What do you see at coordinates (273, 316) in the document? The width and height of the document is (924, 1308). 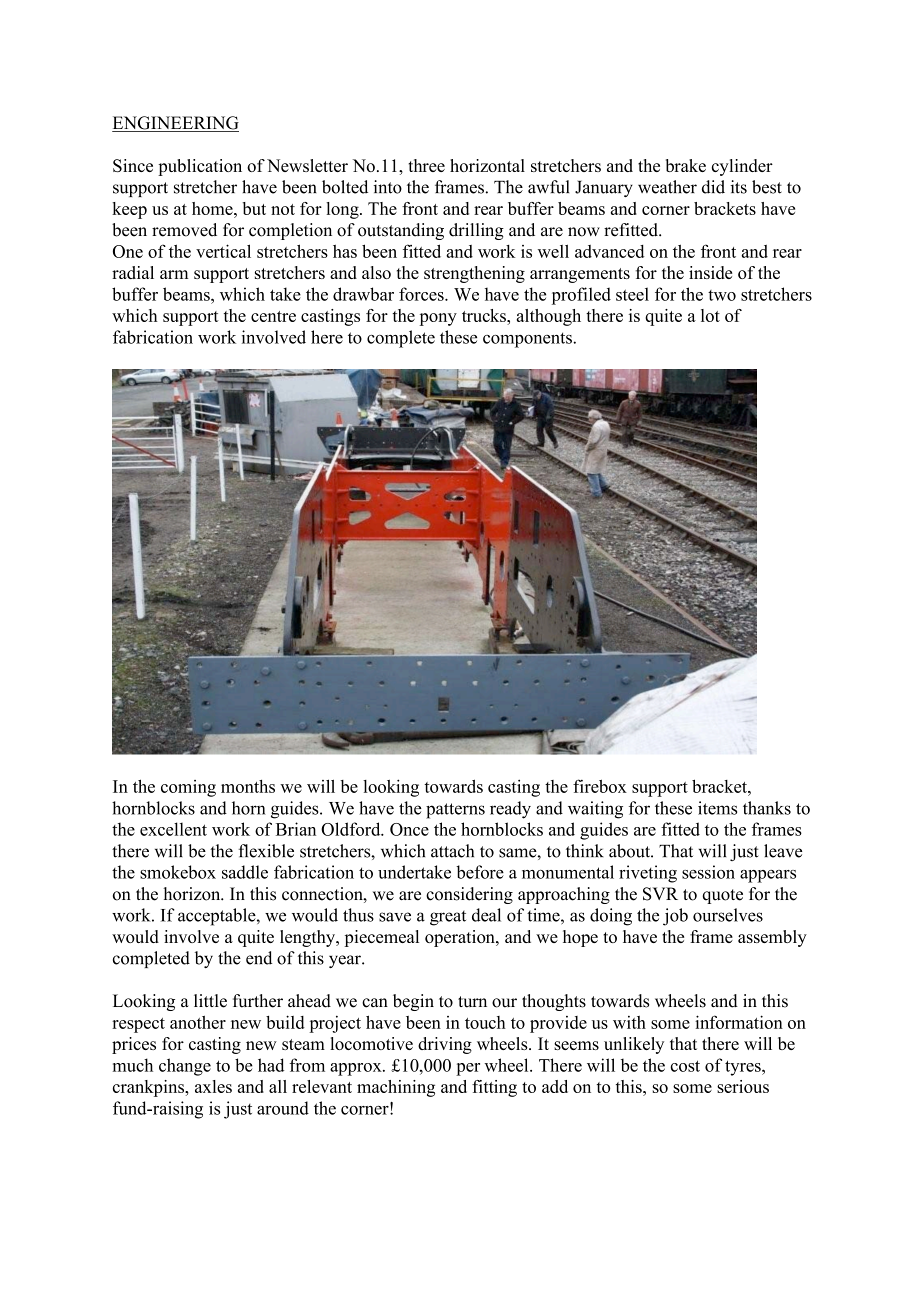 I see `centre` at bounding box center [273, 316].
